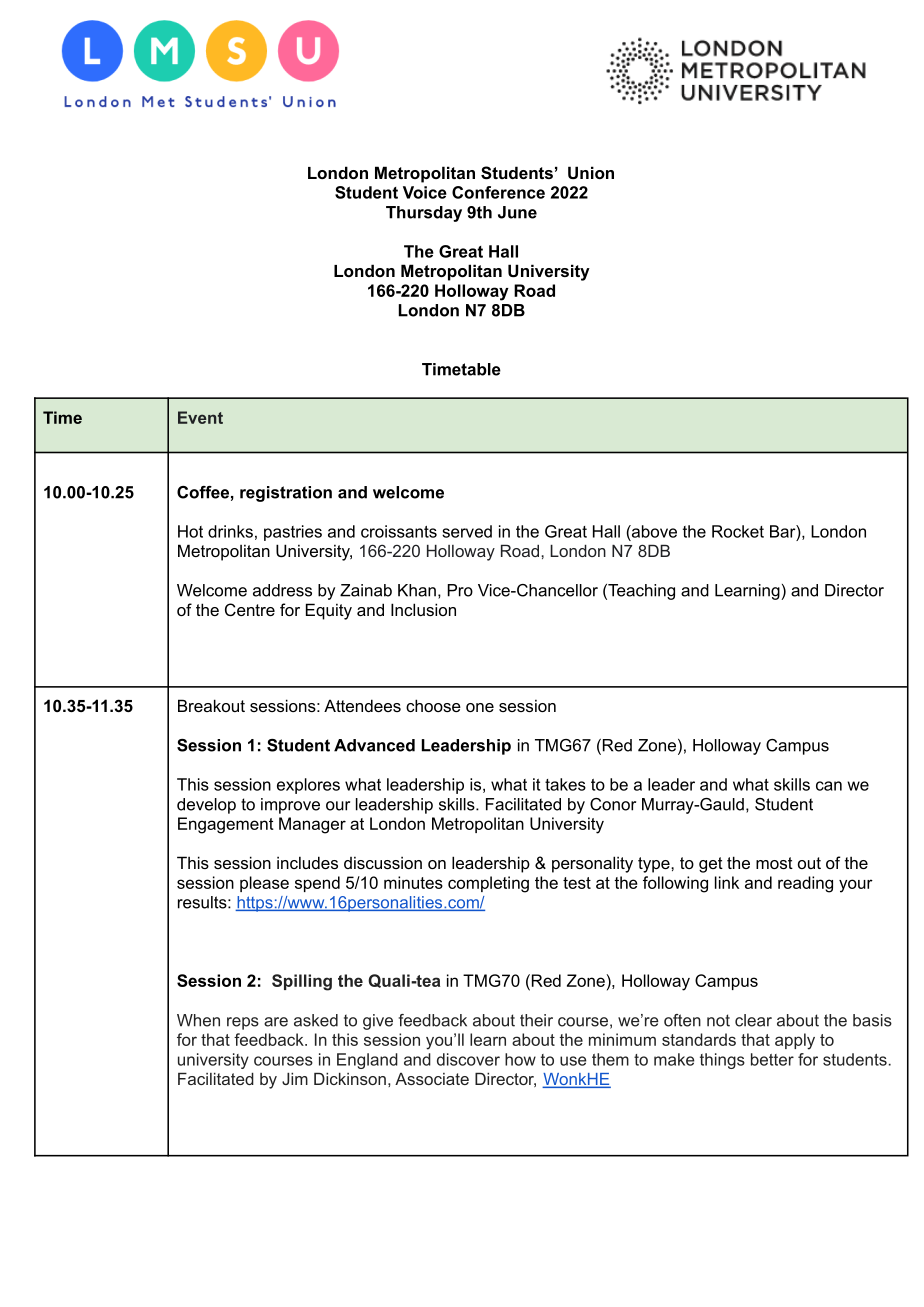 Image resolution: width=924 pixels, height=1307 pixels. I want to click on served, so click(467, 531).
